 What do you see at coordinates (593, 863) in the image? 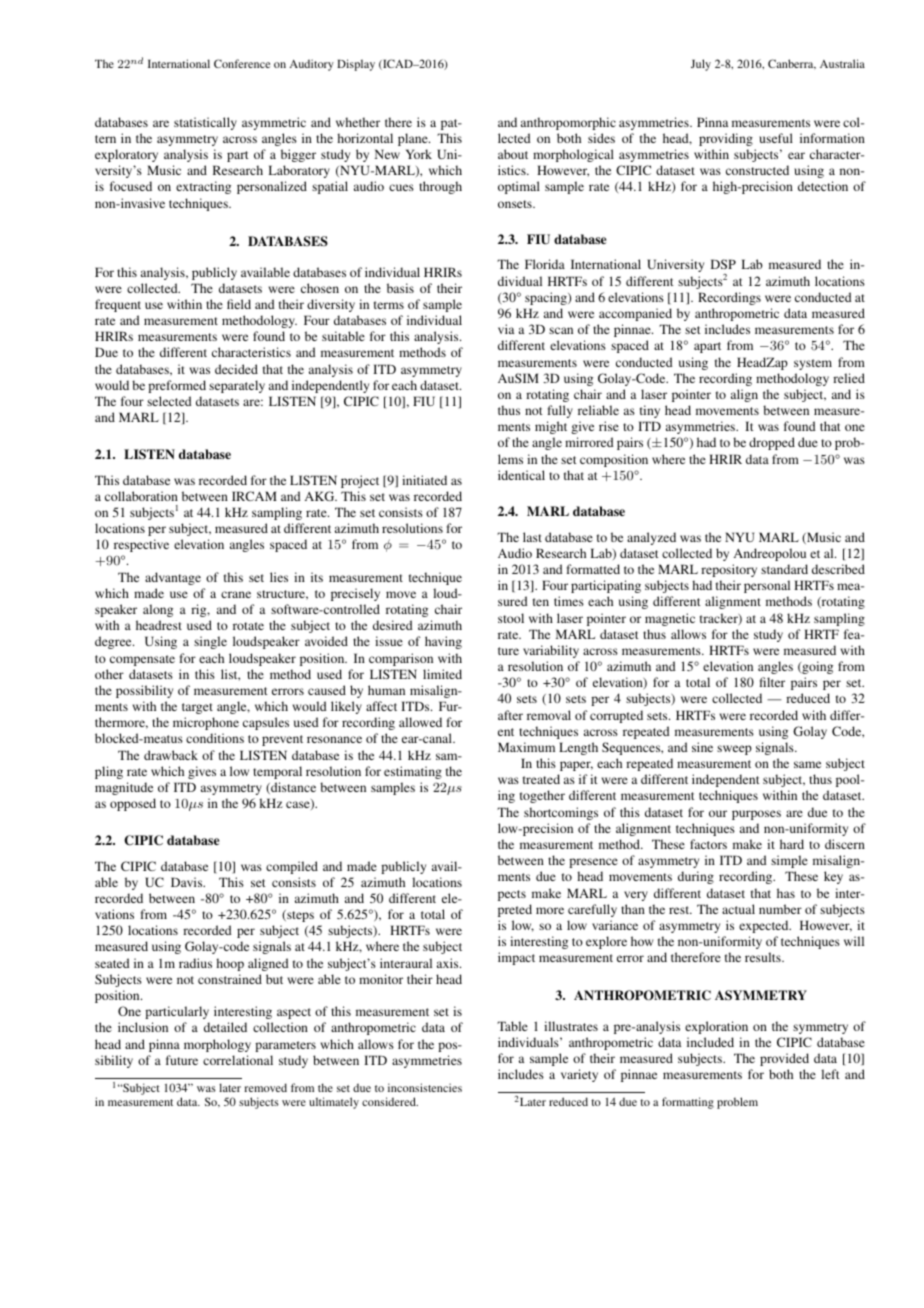
I see `presence` at bounding box center [593, 863].
